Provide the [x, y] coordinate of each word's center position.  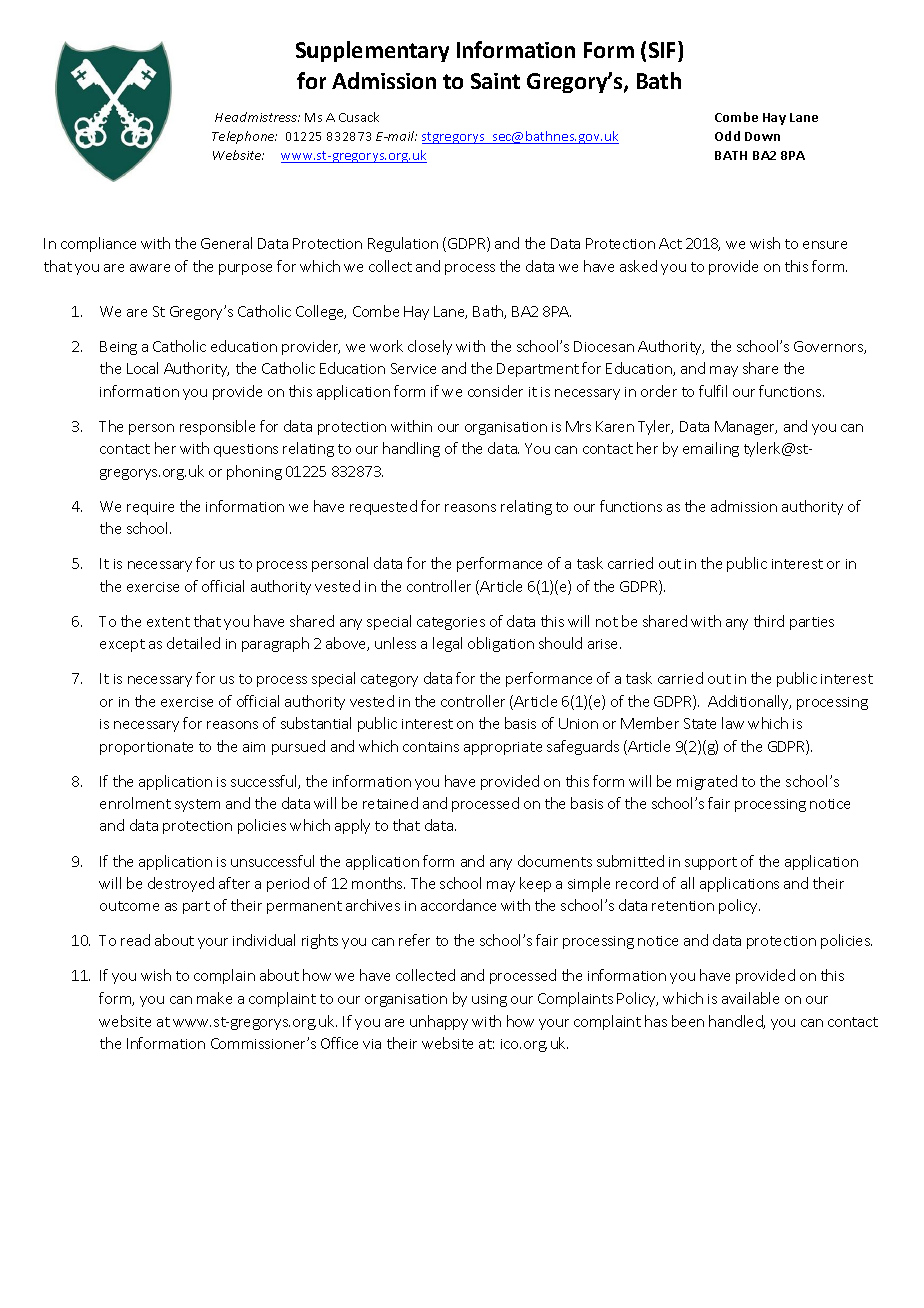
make [214, 998]
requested [383, 507]
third [769, 621]
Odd [727, 136]
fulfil [713, 391]
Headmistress [257, 117]
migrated [707, 782]
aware [150, 268]
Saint [495, 81]
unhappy [439, 1022]
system [197, 805]
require [150, 508]
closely [430, 347]
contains [431, 747]
